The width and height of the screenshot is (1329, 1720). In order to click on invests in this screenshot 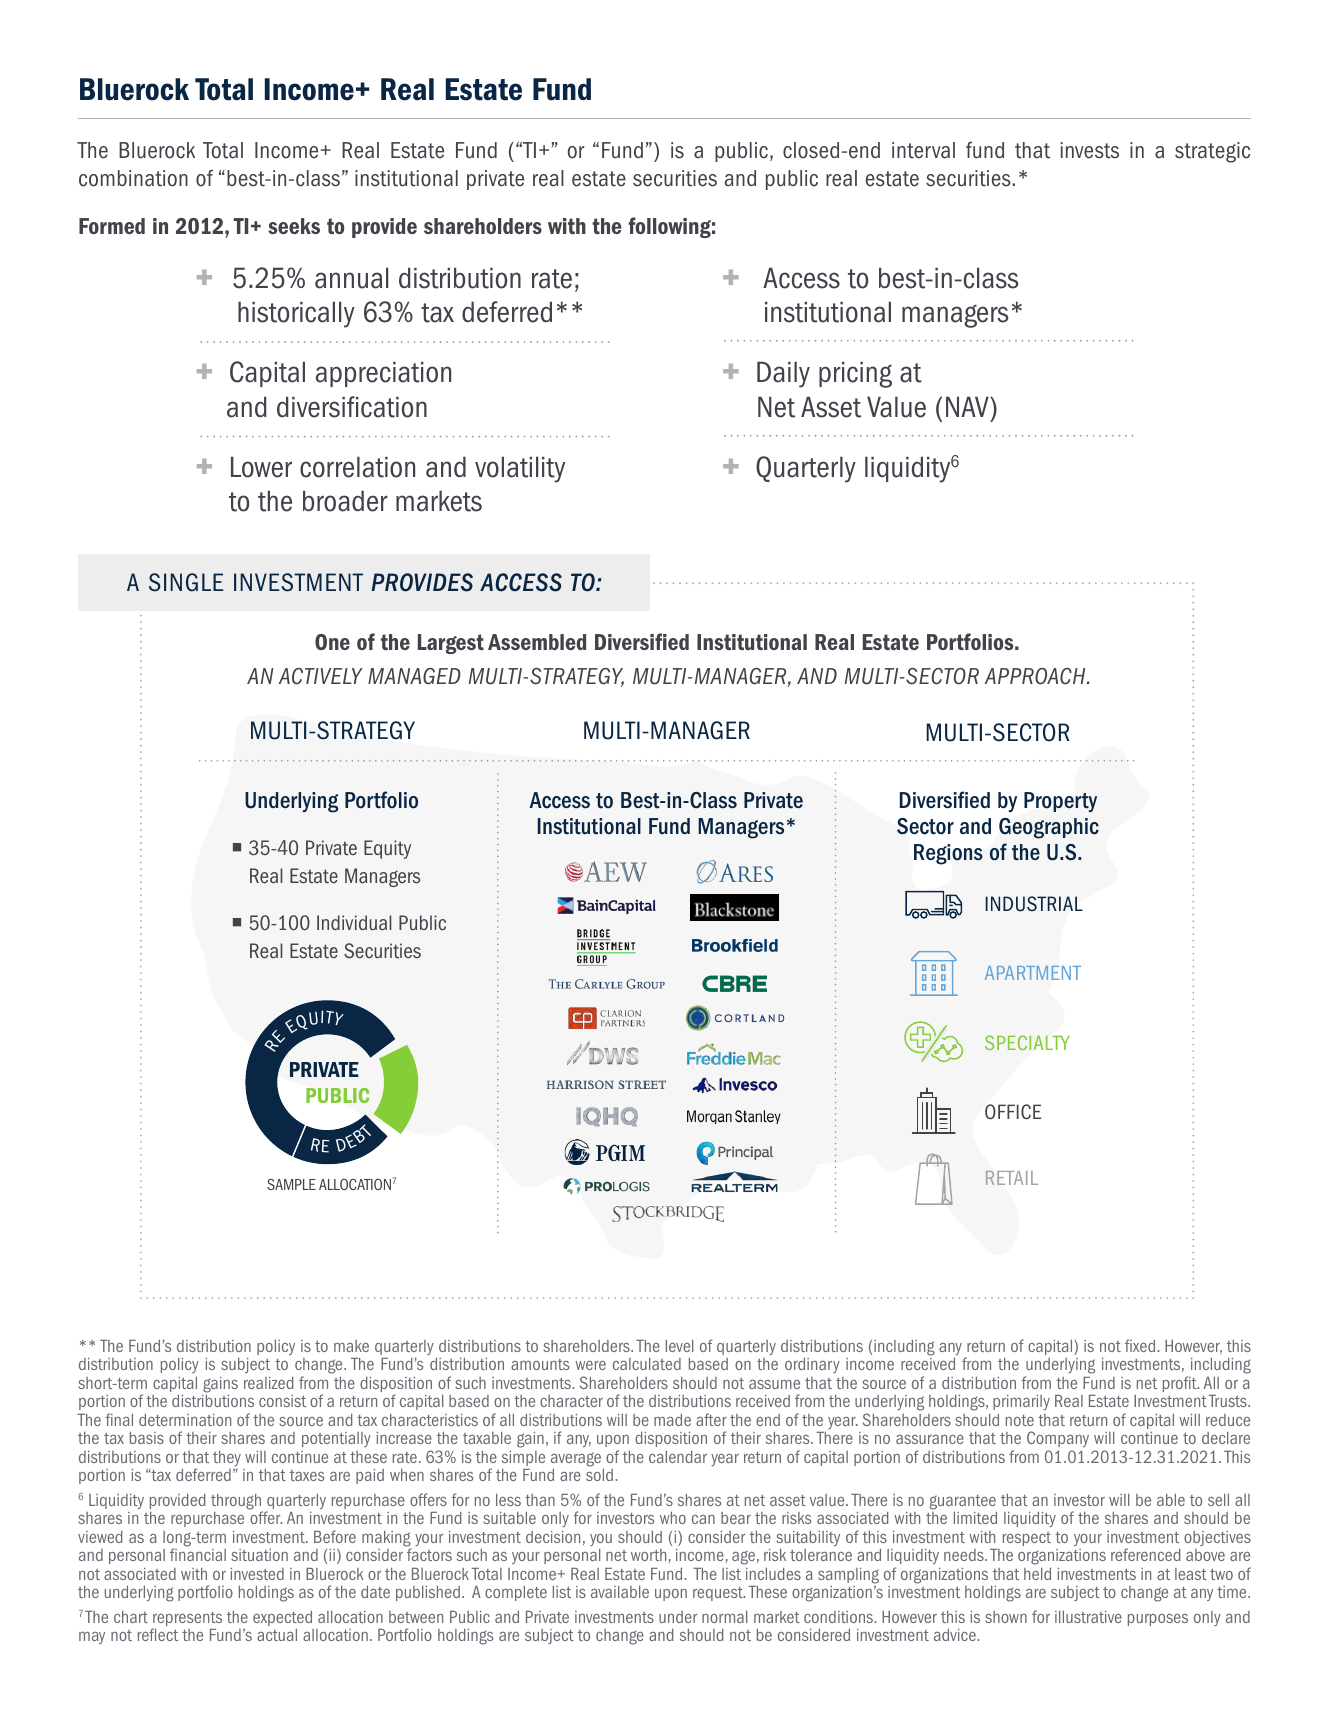, I will do `click(1090, 150)`.
